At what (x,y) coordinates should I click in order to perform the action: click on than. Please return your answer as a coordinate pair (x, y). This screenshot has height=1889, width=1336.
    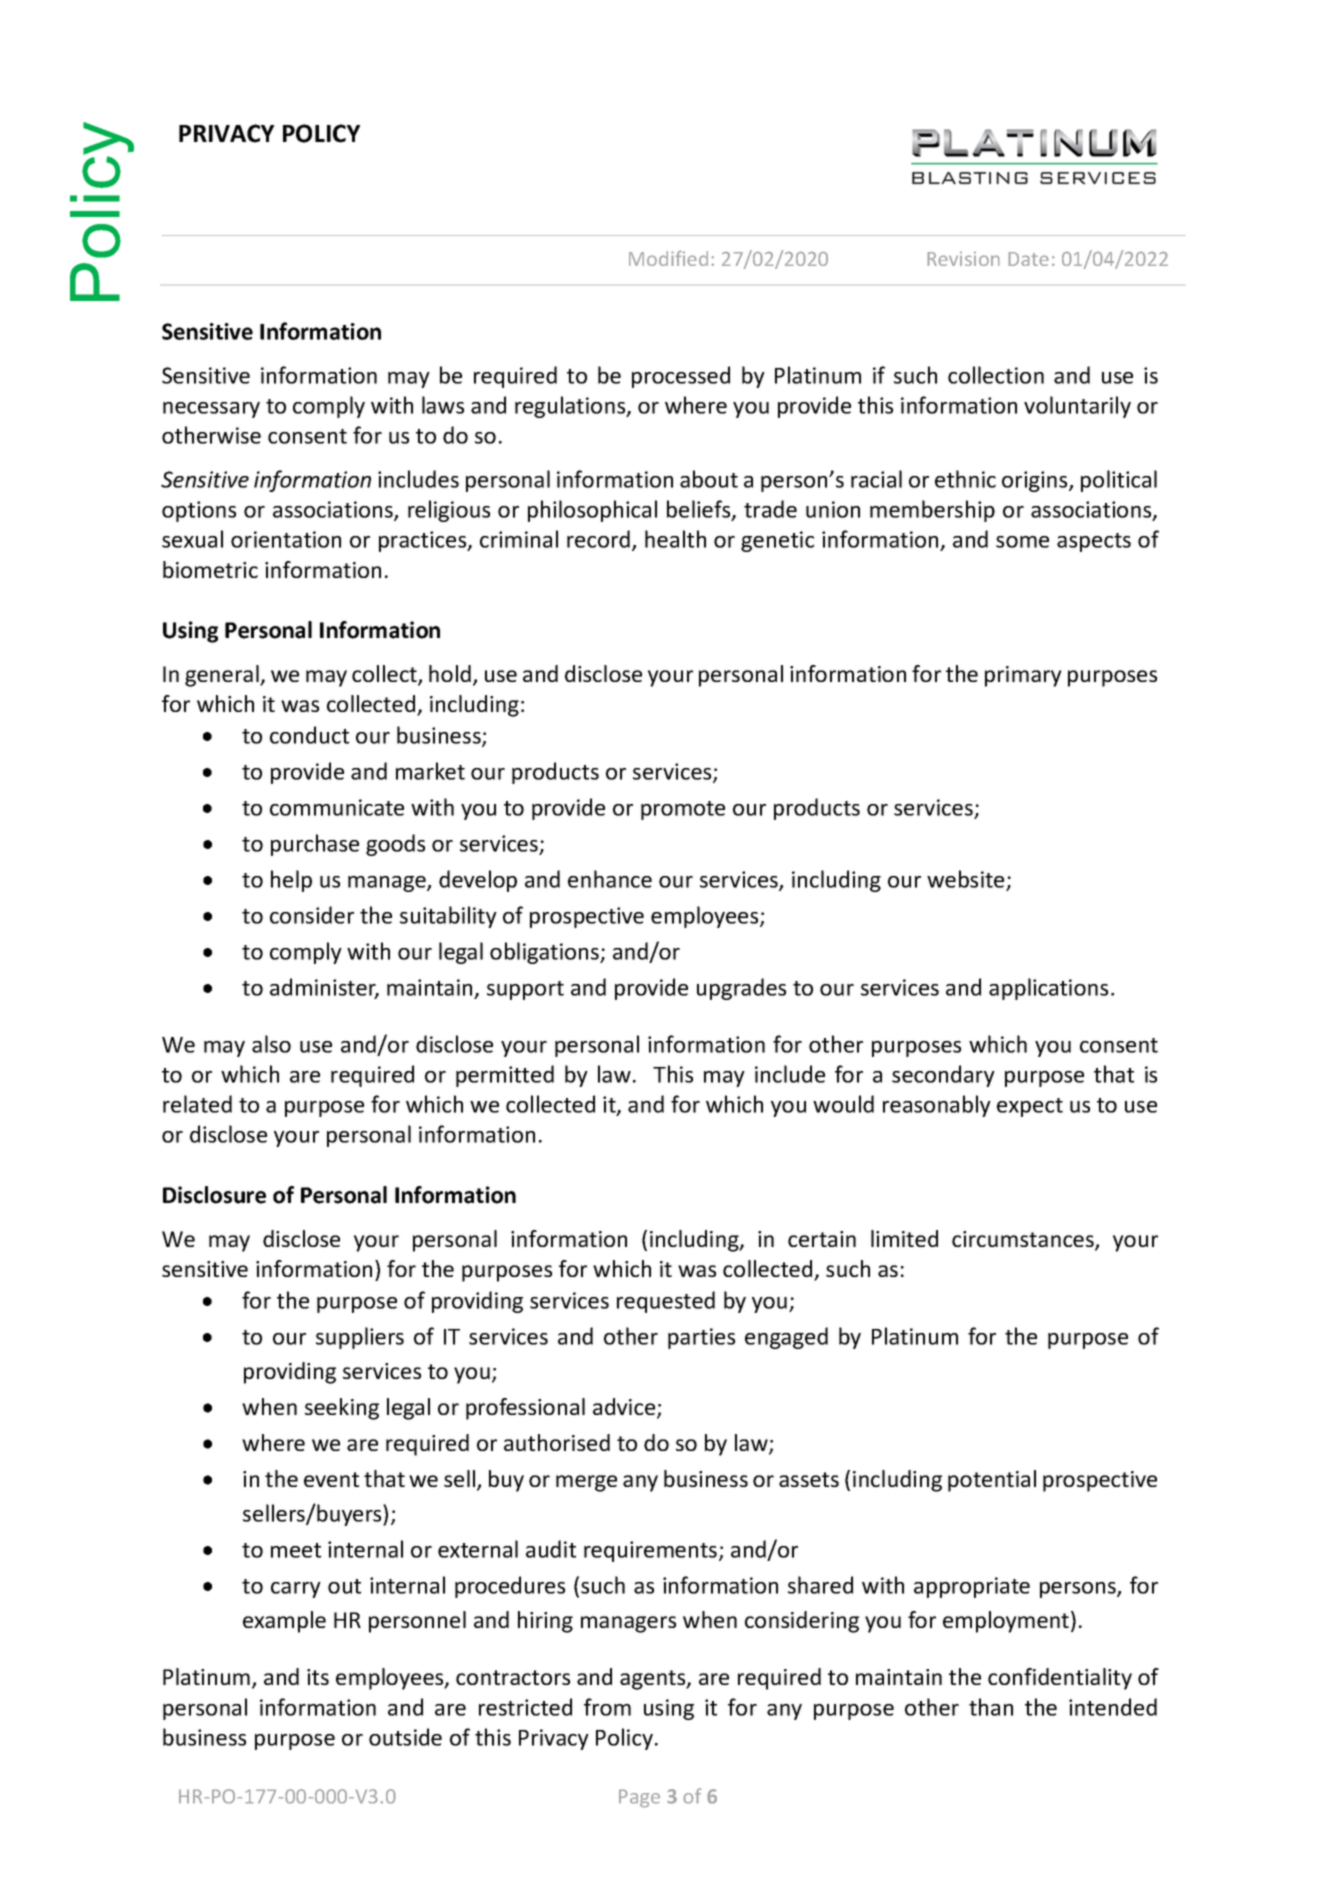
    Looking at the image, I should click on (991, 1707).
